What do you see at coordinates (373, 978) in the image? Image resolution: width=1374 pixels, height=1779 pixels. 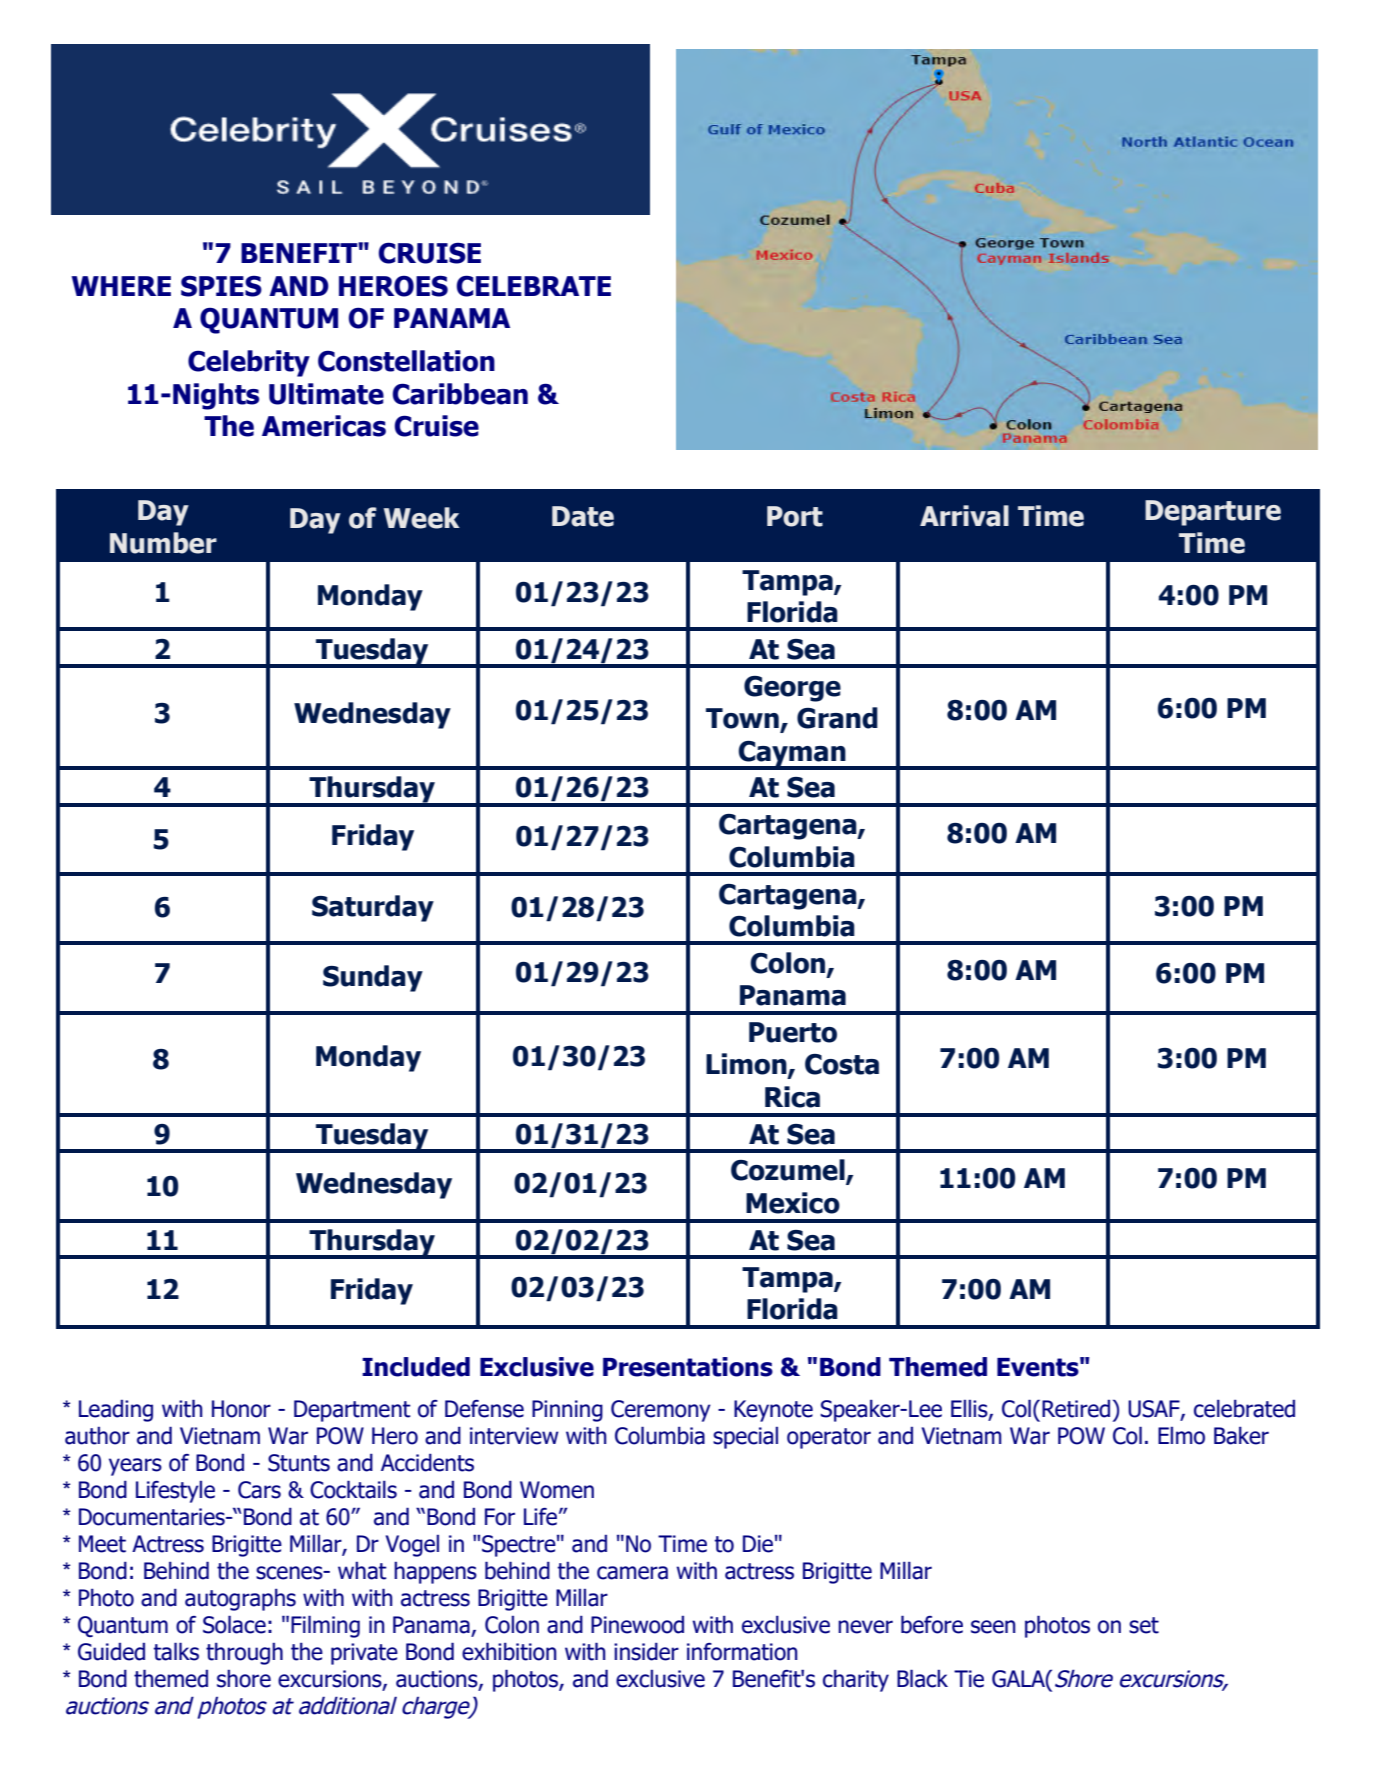 I see `Sunday` at bounding box center [373, 978].
